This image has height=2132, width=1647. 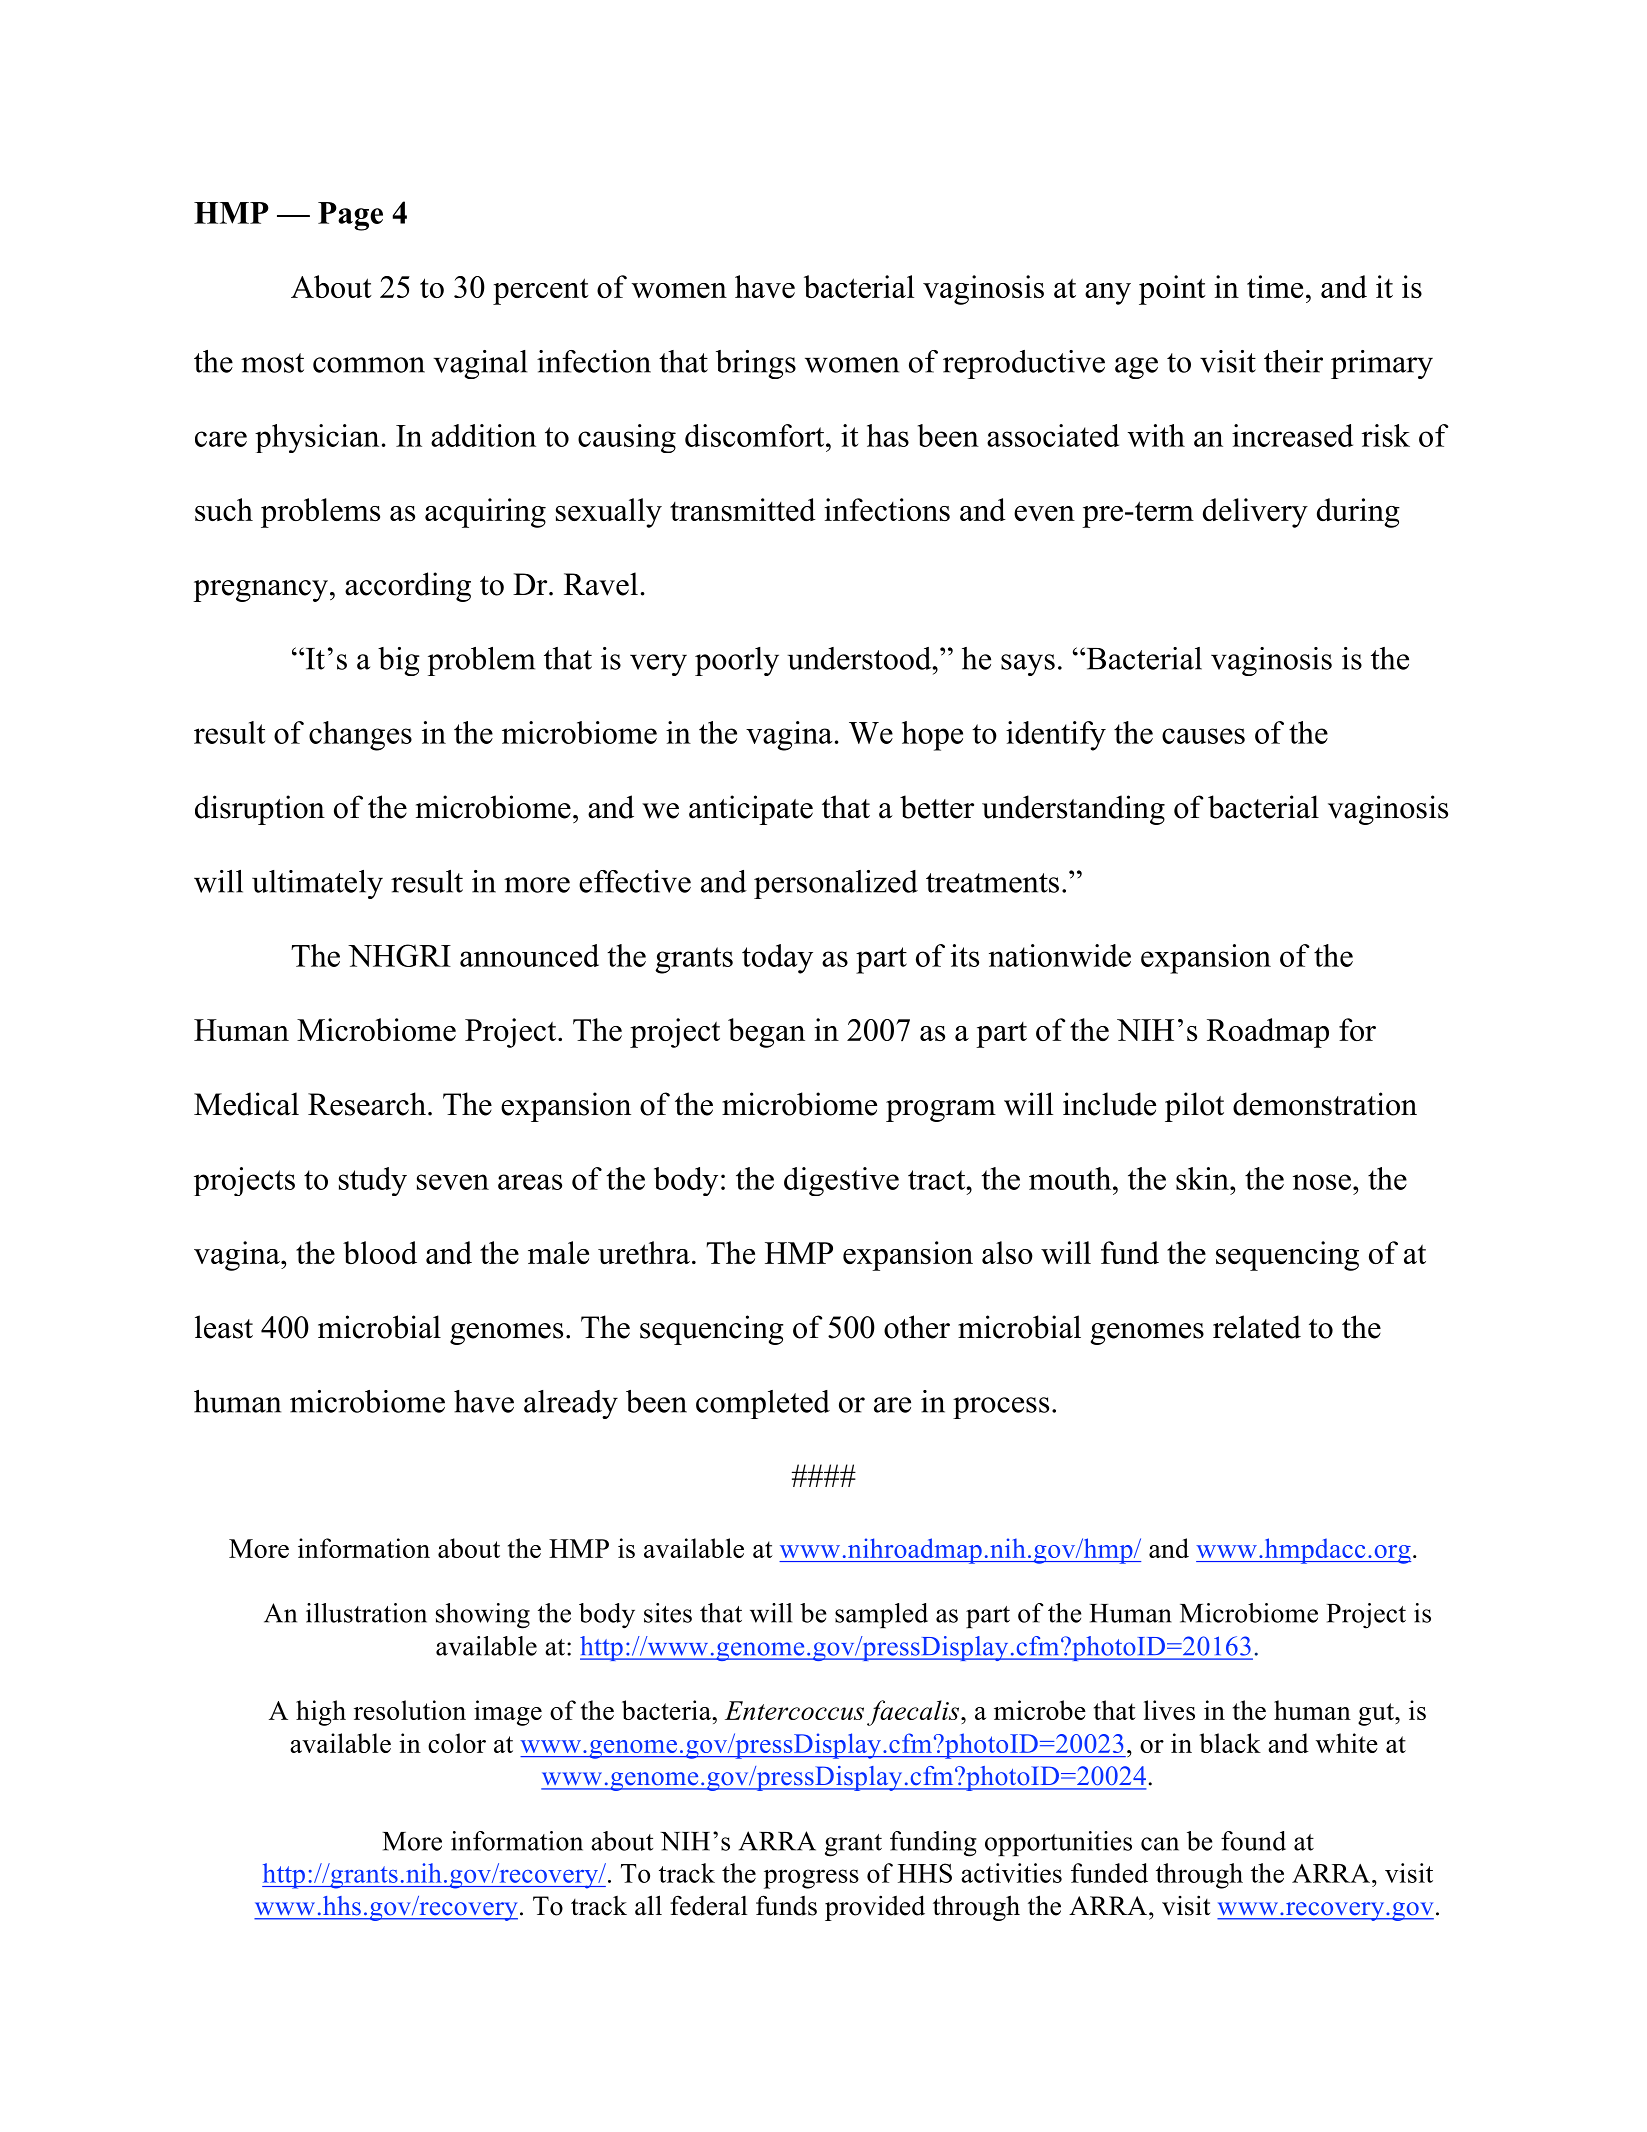 I want to click on causes, so click(x=1203, y=736).
